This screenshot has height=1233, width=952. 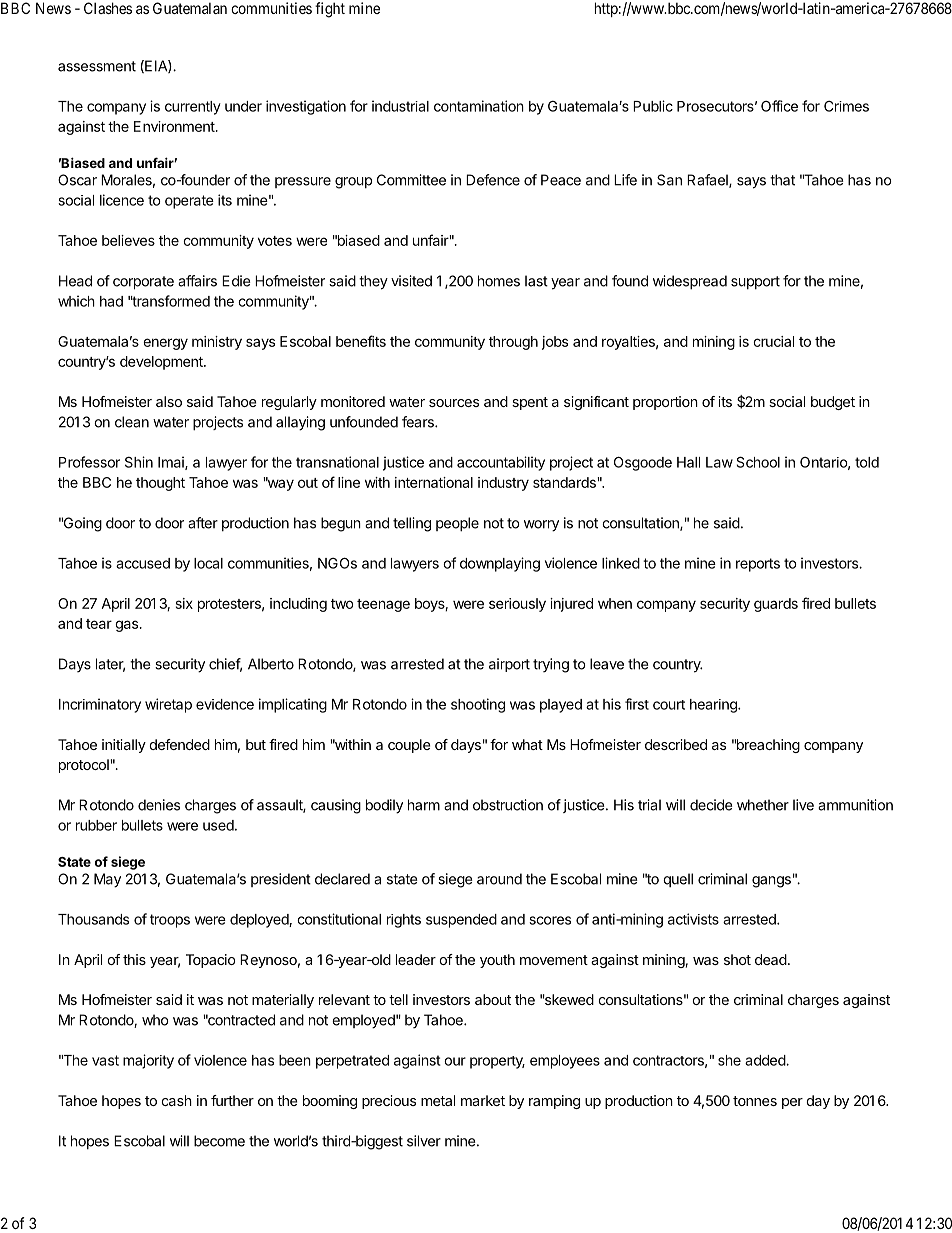 I want to click on Clashes, so click(x=108, y=8).
